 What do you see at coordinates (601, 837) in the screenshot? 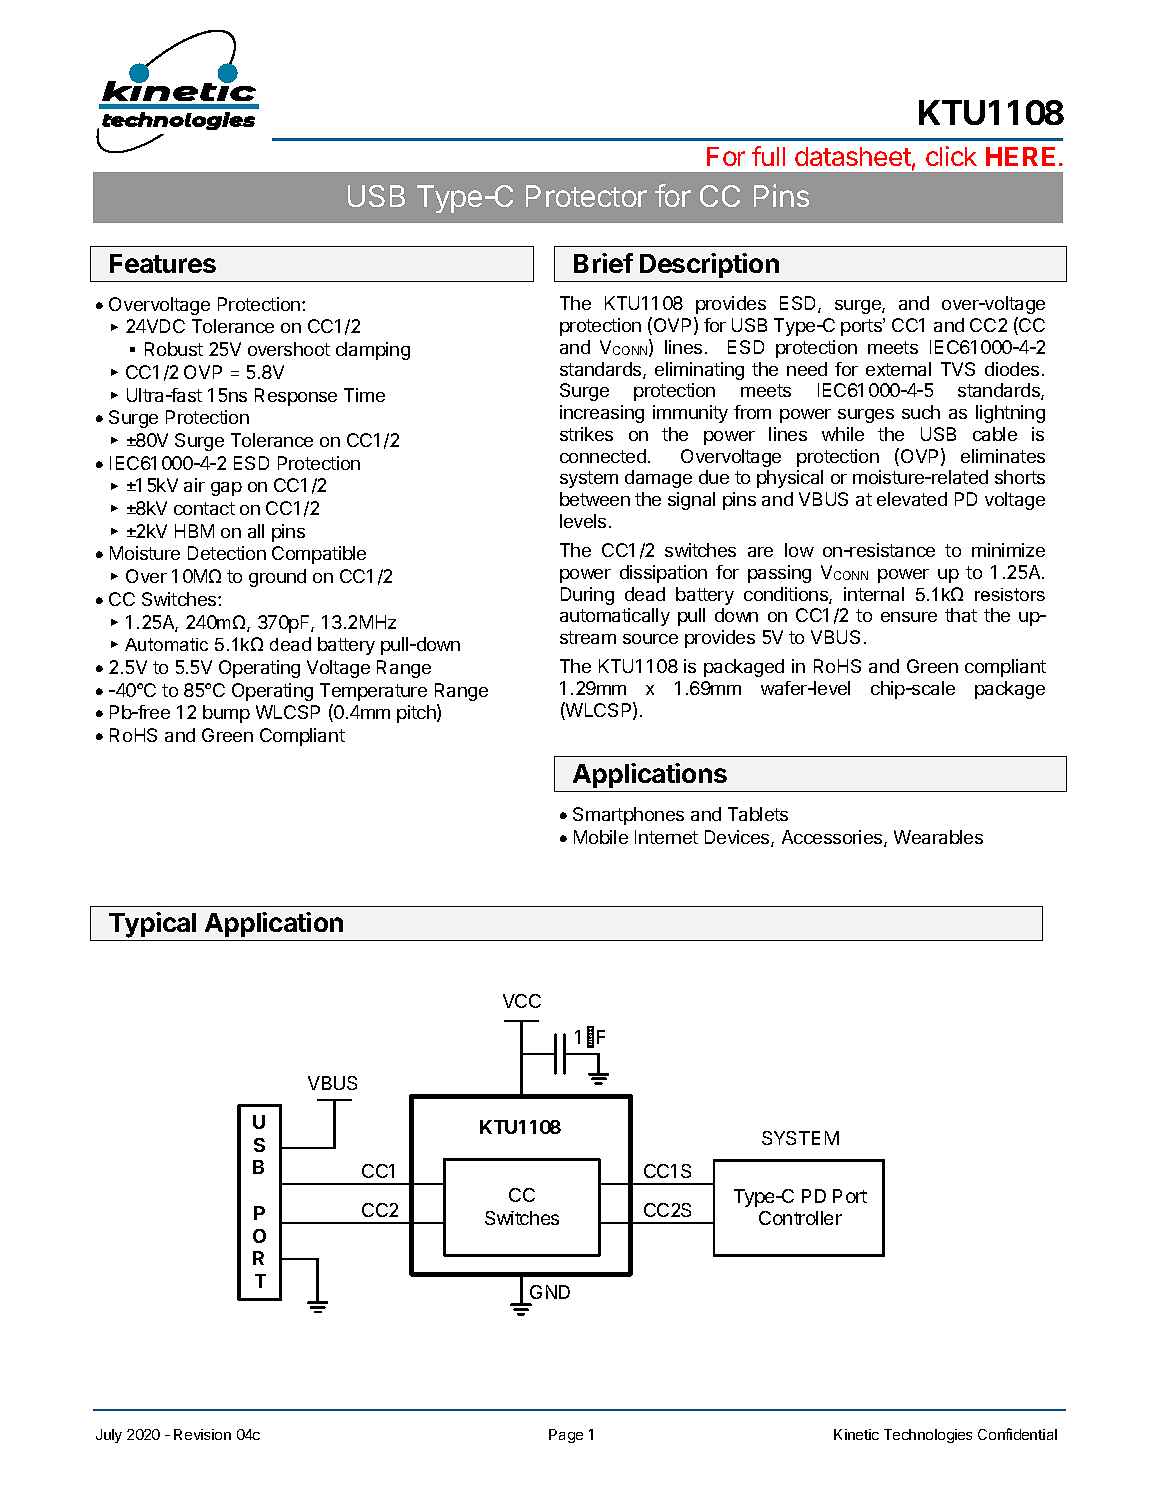
I see `Mobile` at bounding box center [601, 837].
